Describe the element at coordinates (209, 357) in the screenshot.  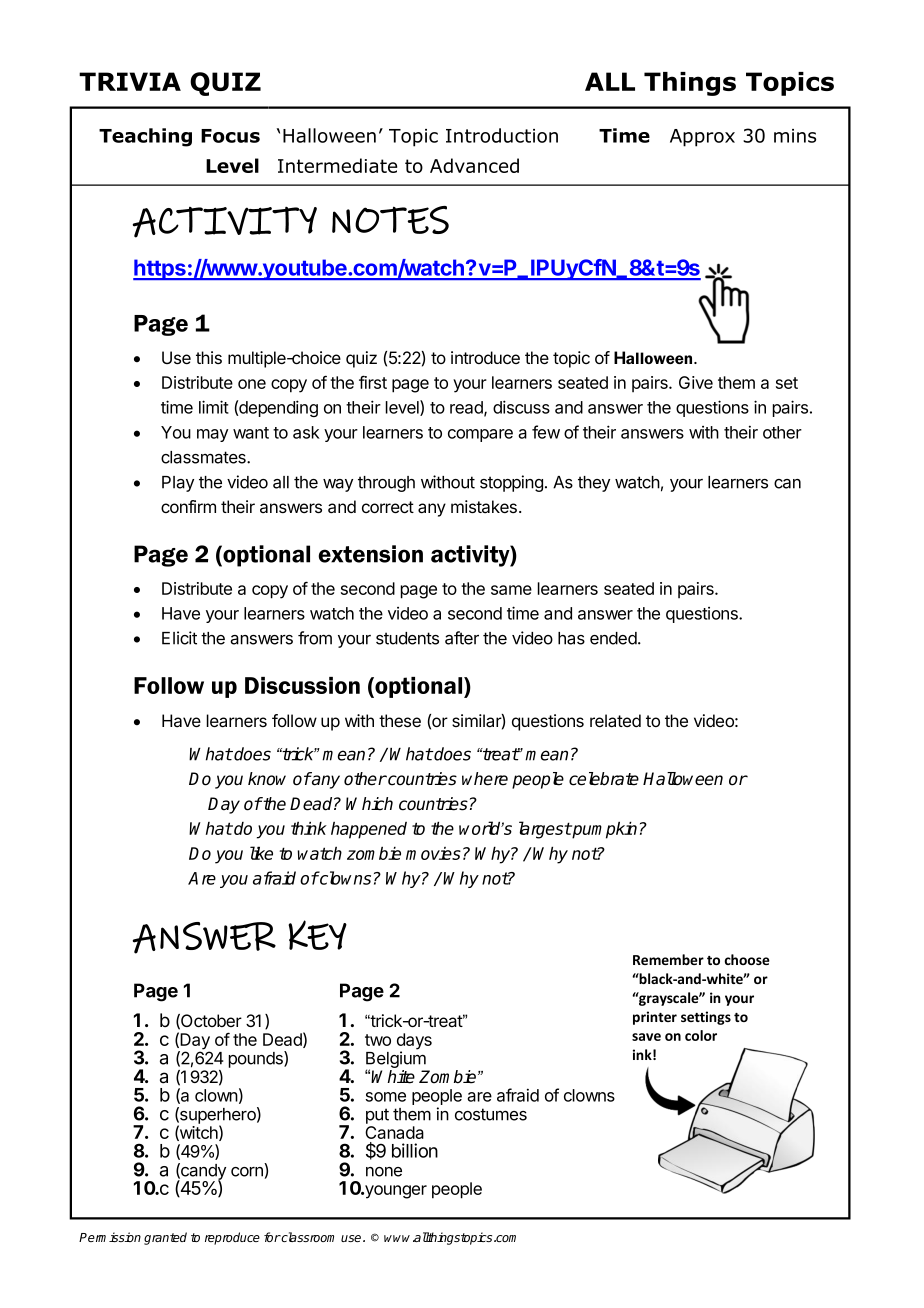
I see `this` at that location.
